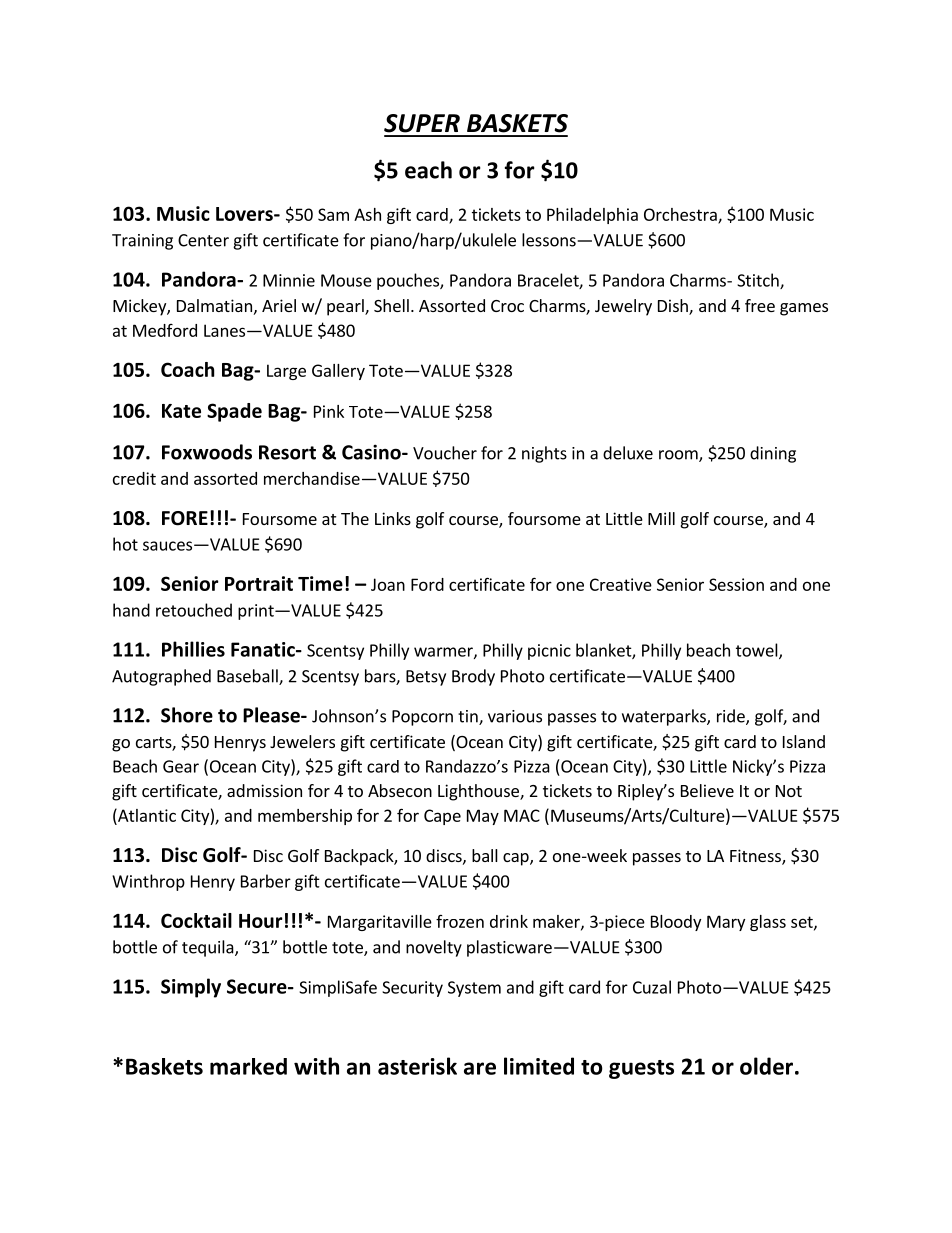  What do you see at coordinates (193, 649) in the image?
I see `Phillies` at bounding box center [193, 649].
